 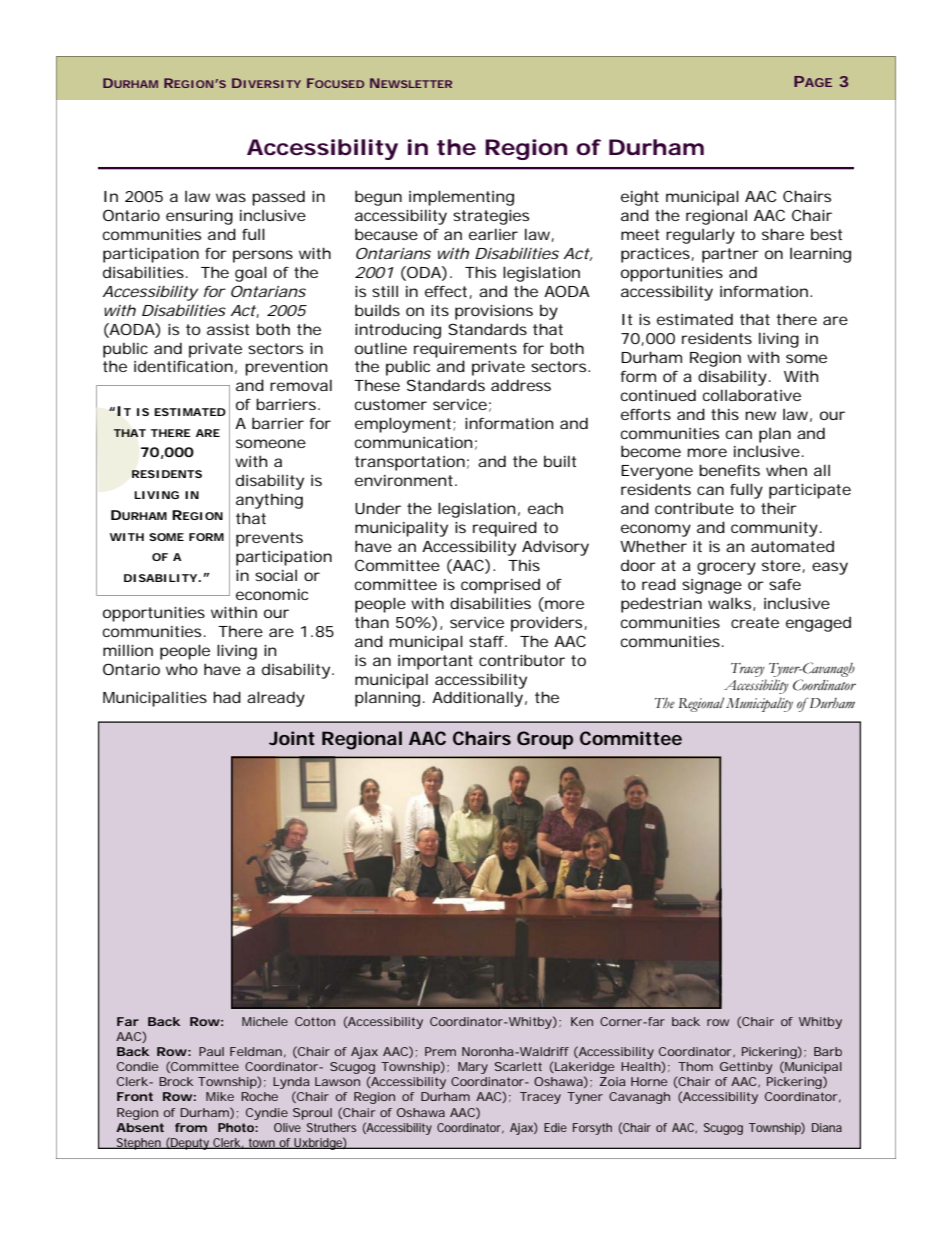 I want to click on Ken, so click(x=582, y=1021).
